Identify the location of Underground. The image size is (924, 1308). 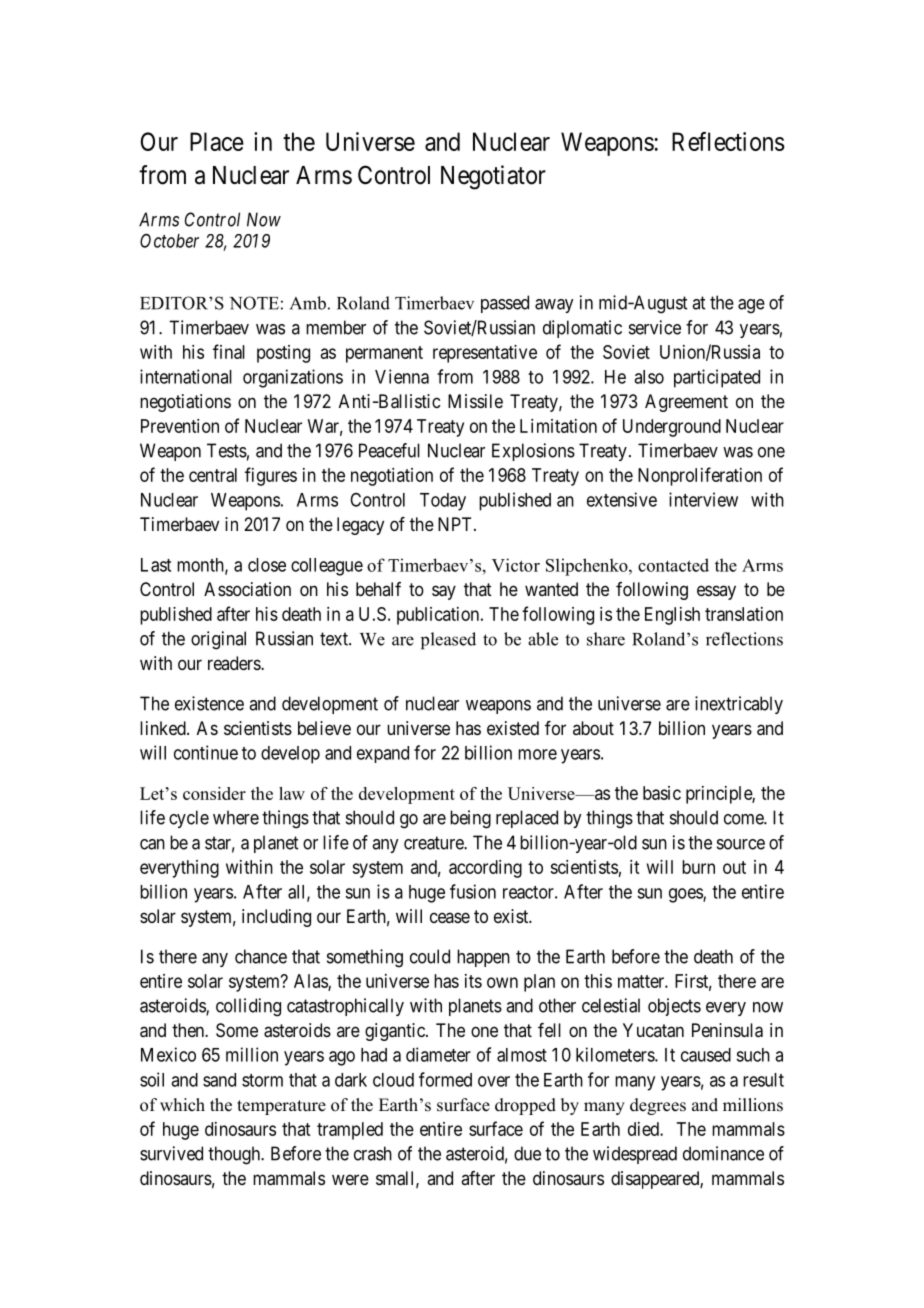
(672, 428).
